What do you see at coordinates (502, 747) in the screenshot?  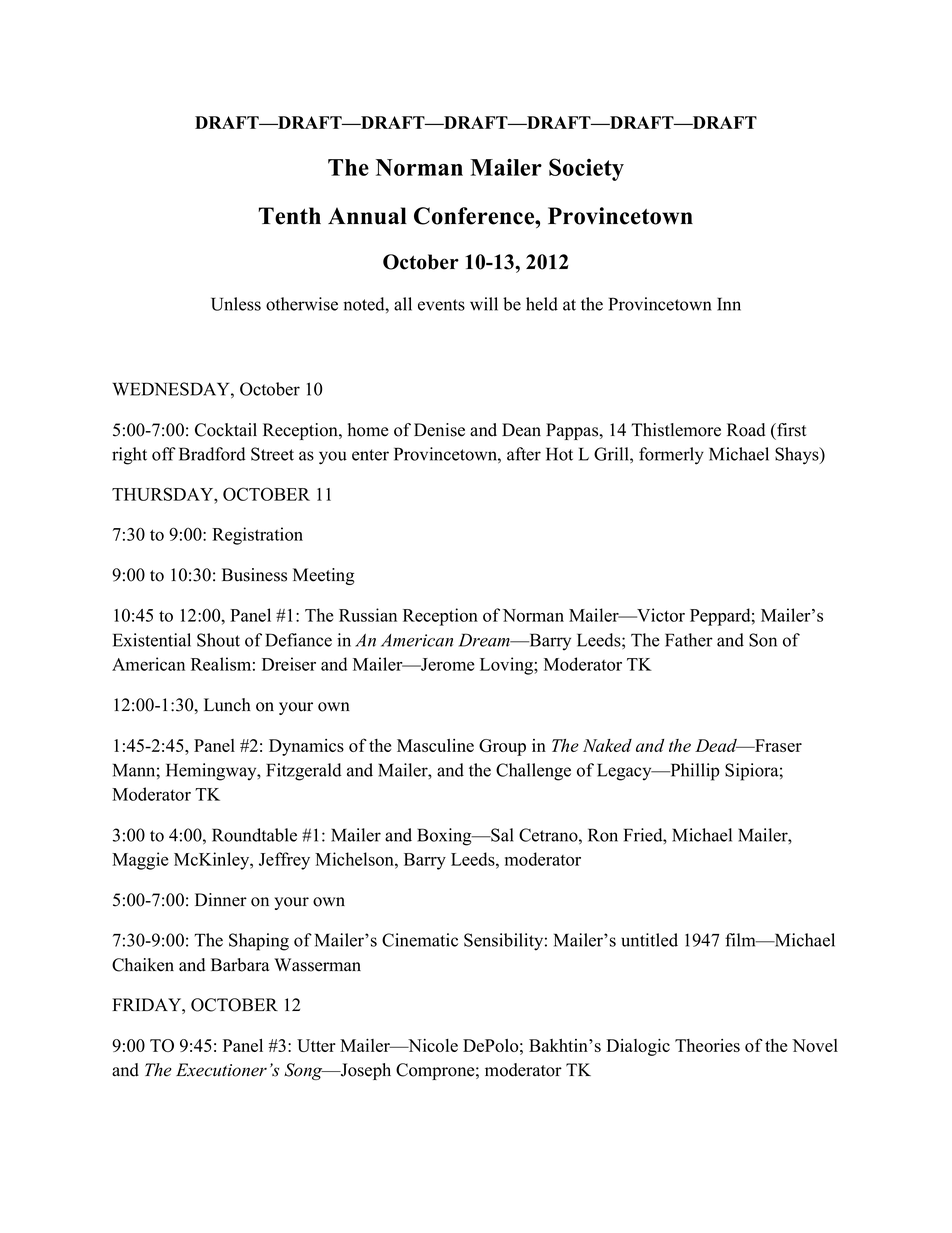 I see `Group` at bounding box center [502, 747].
